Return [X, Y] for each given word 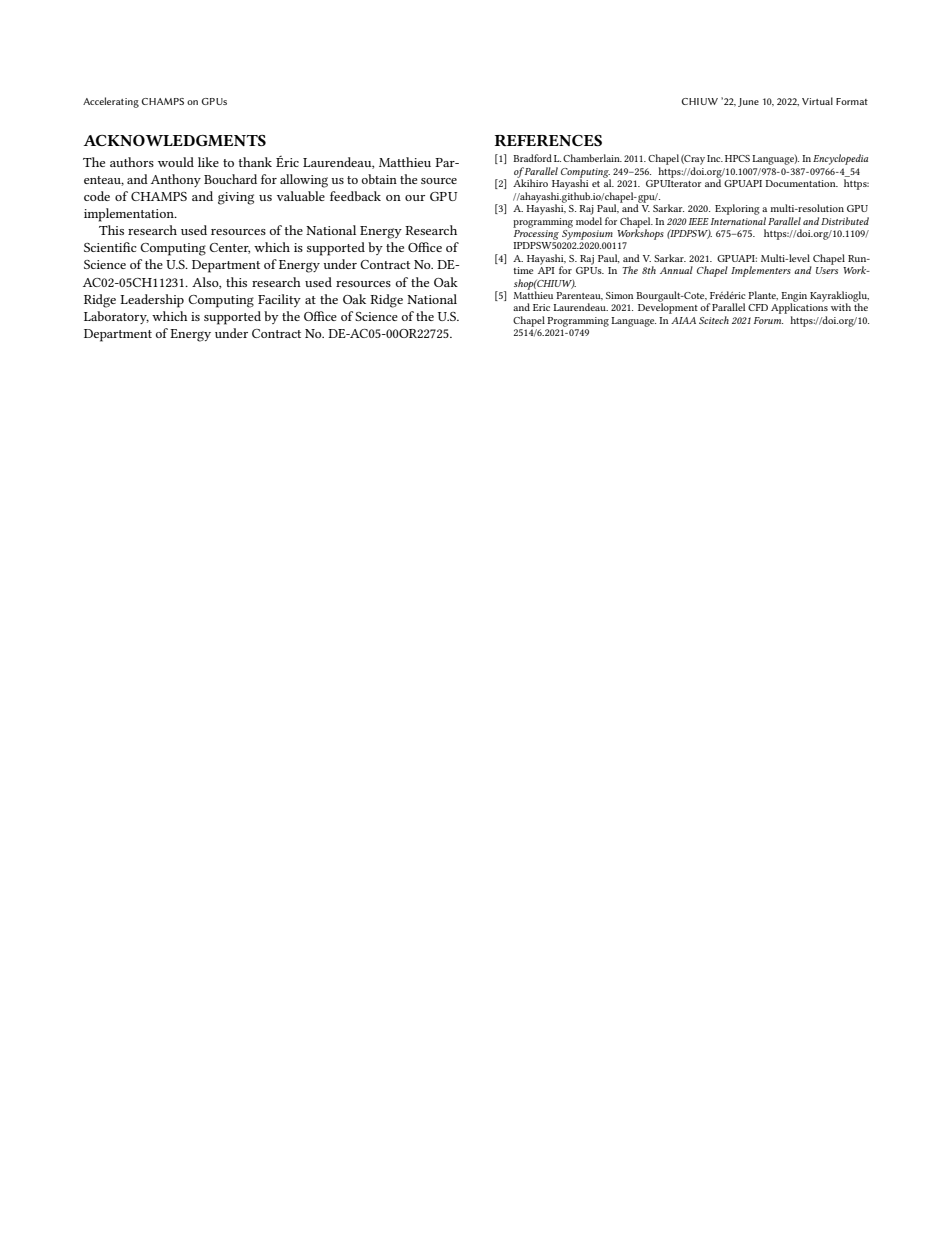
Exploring [737, 209]
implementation [130, 215]
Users [827, 270]
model [589, 219]
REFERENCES [548, 140]
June [748, 102]
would [176, 162]
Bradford [532, 158]
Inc [715, 158]
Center [229, 248]
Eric [541, 307]
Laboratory [116, 317]
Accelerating [111, 102]
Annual [676, 270]
